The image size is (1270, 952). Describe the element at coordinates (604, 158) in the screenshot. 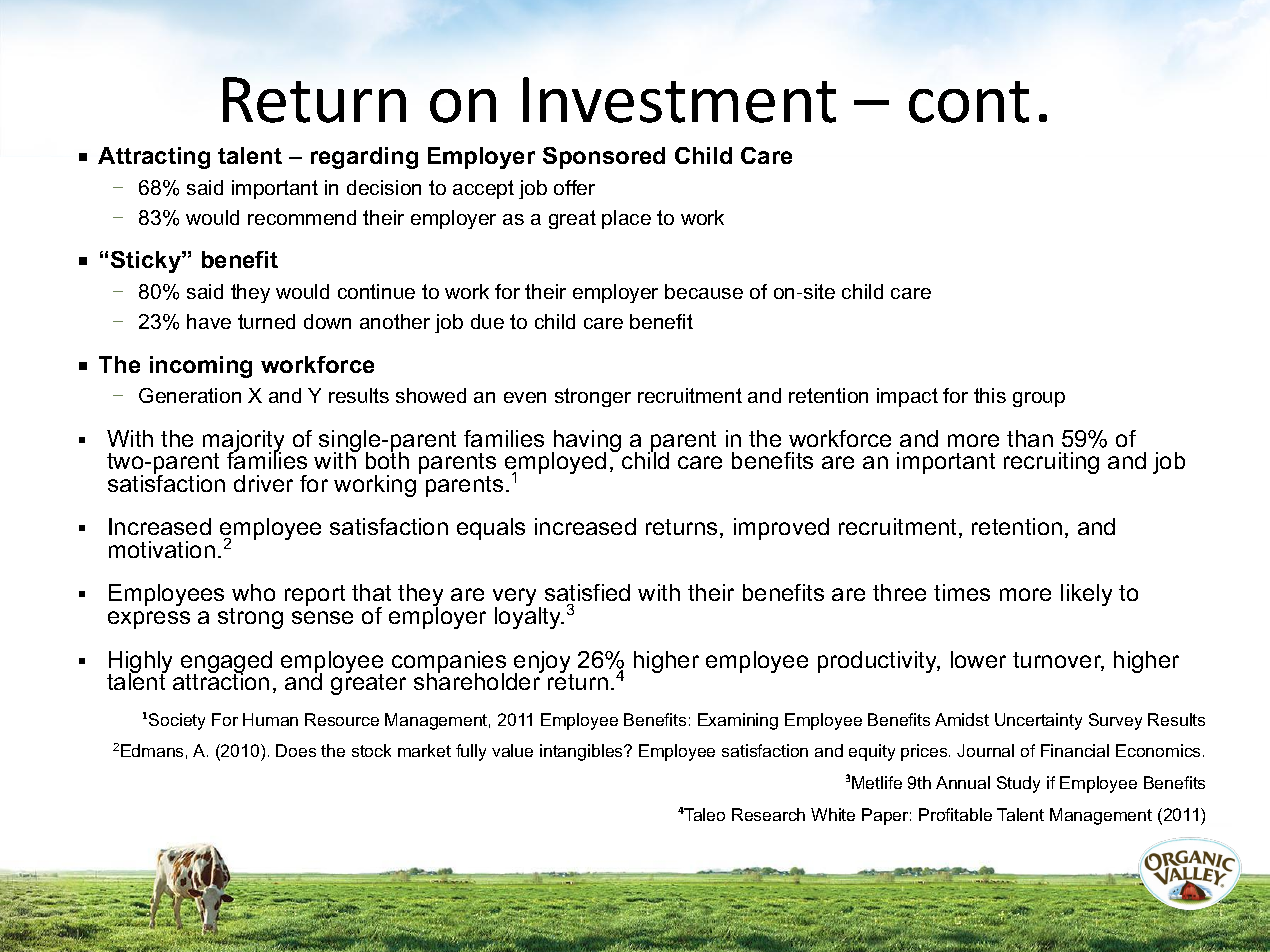

I see `Sponsored` at that location.
